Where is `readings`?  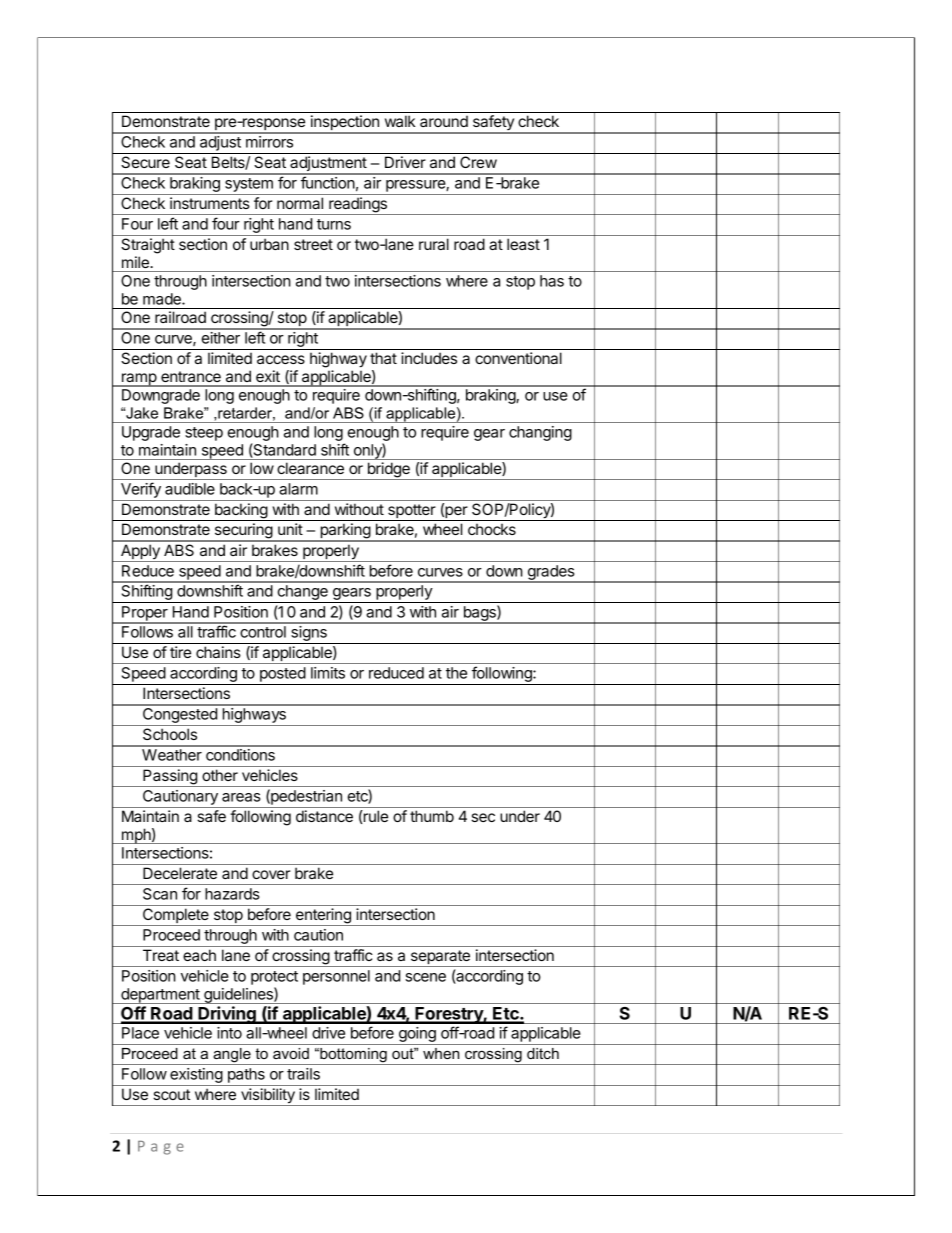 readings is located at coordinates (358, 206).
